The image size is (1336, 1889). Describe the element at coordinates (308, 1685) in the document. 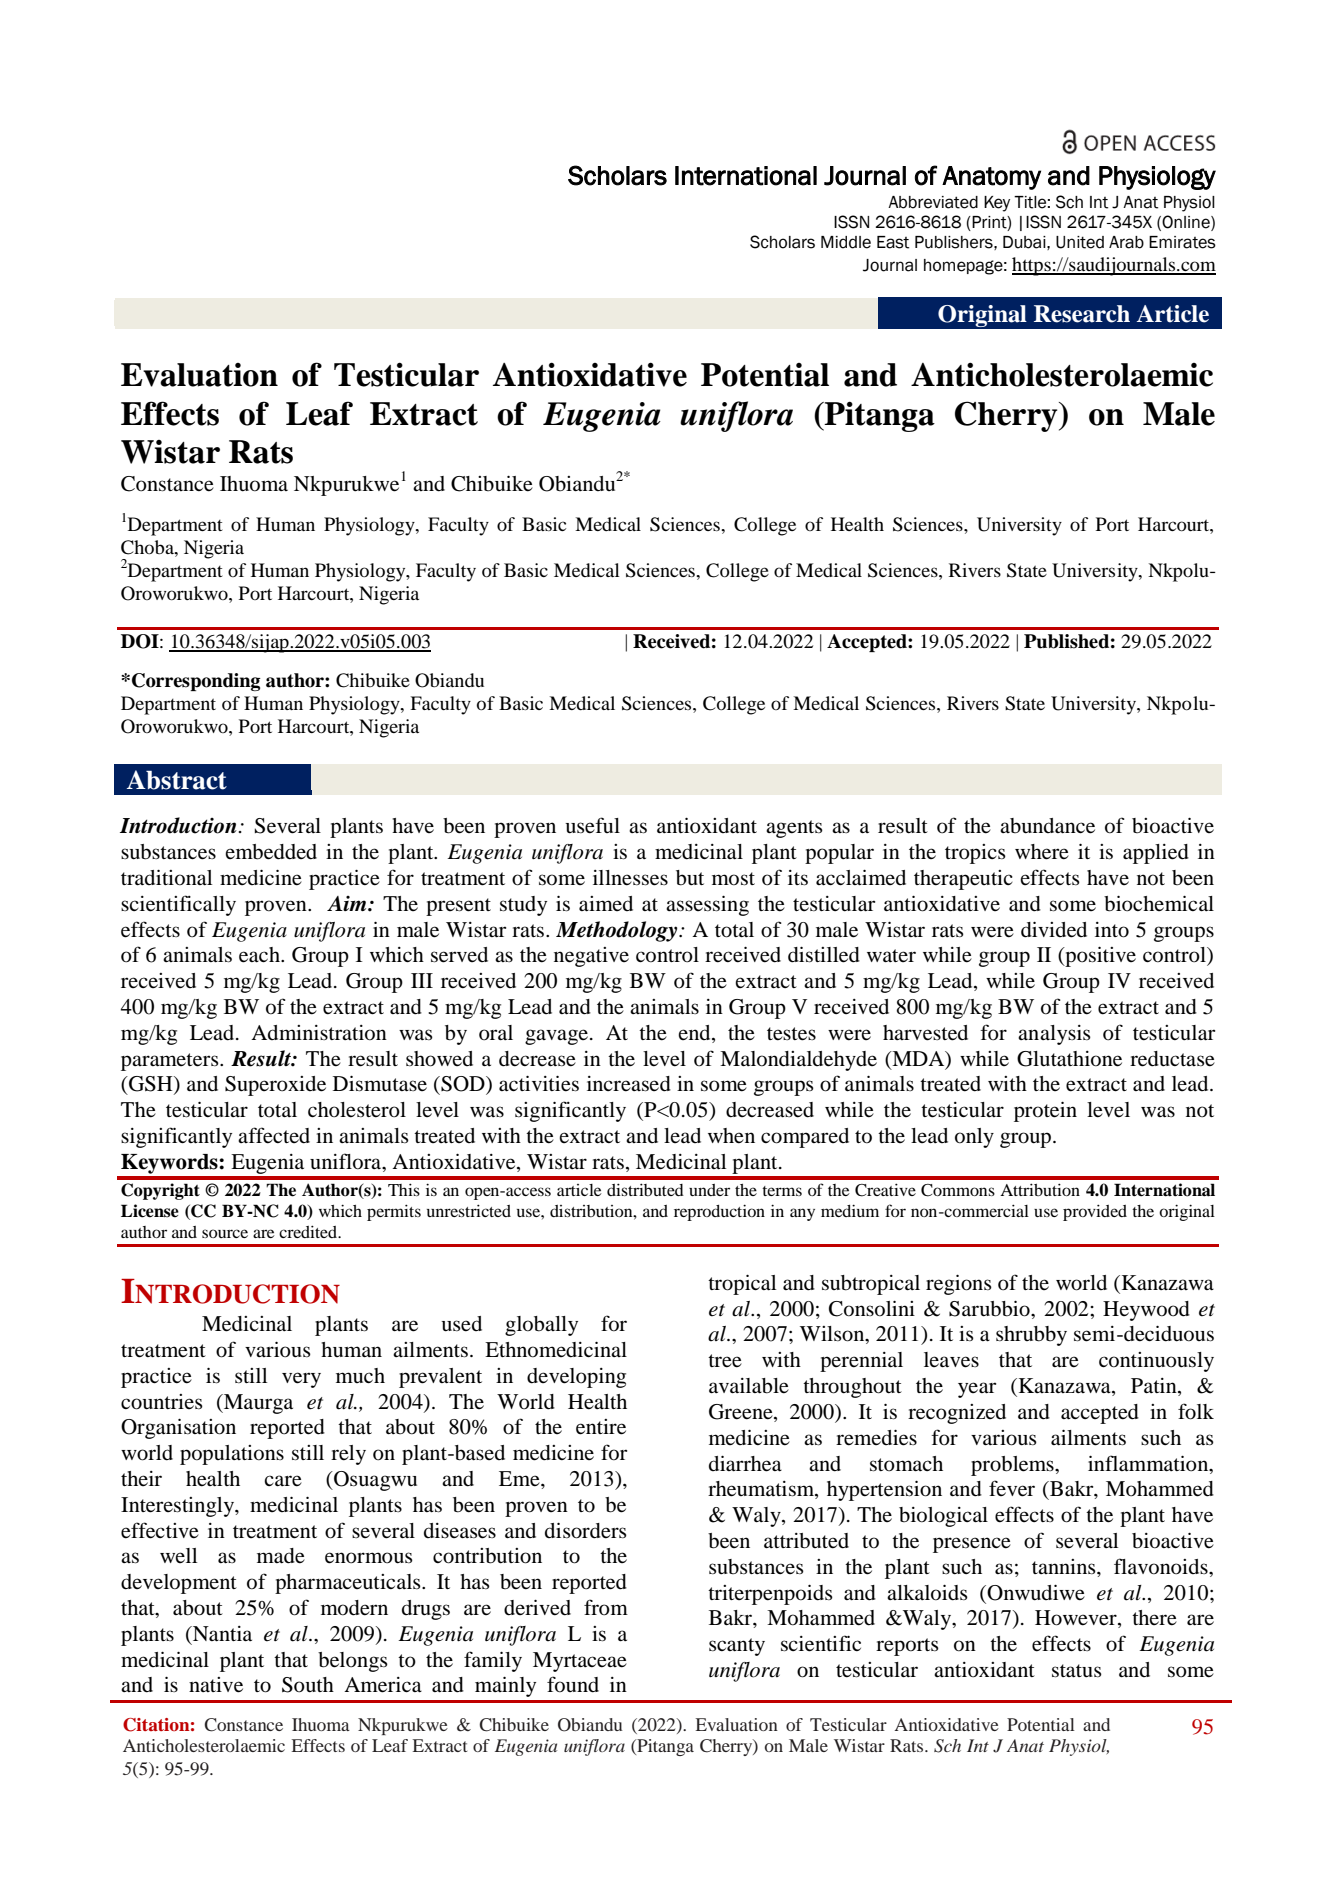

I see `South` at that location.
